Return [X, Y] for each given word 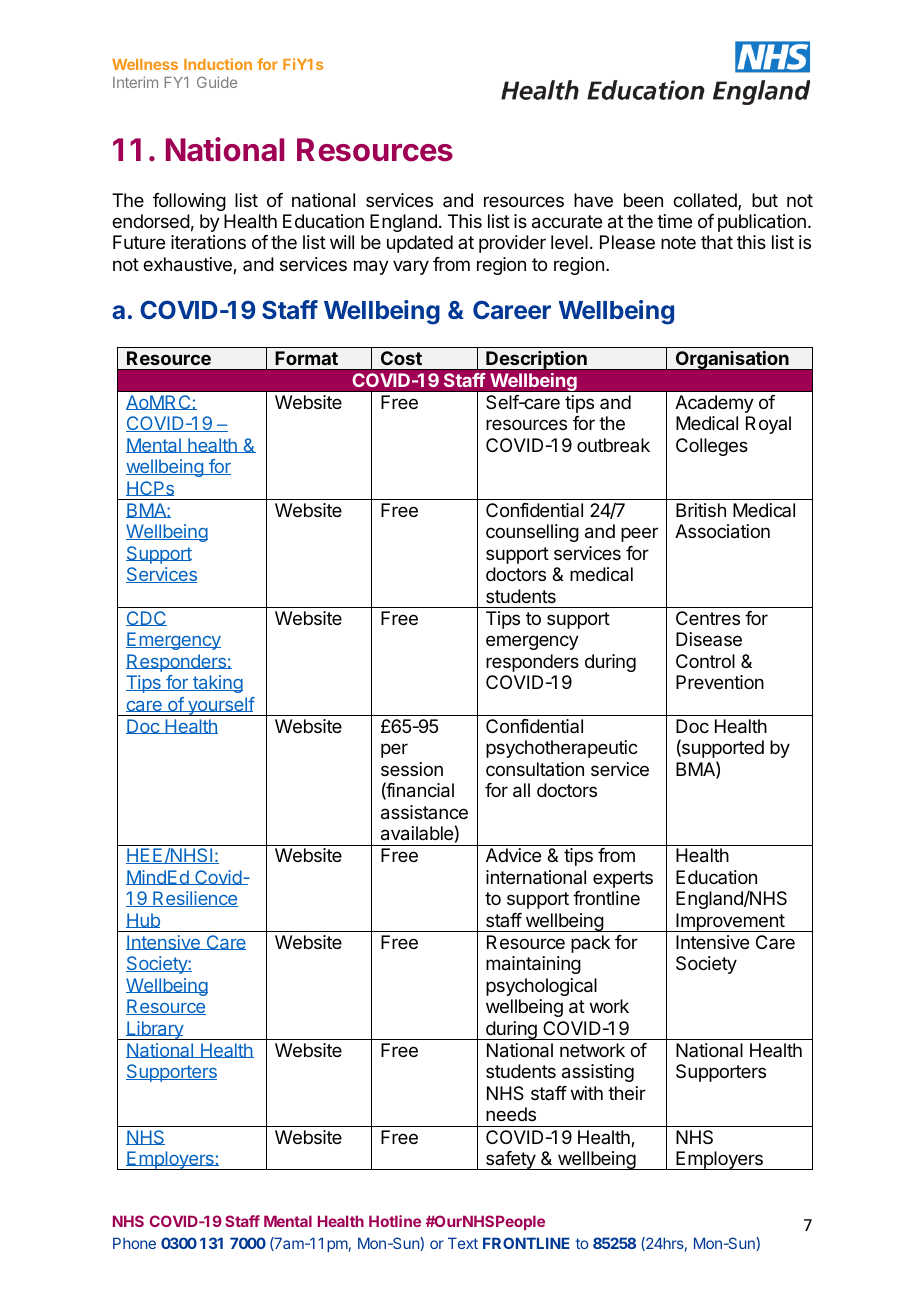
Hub [143, 920]
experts [623, 879]
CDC [146, 618]
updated [420, 244]
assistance [424, 812]
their [627, 1093]
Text [463, 1243]
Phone [134, 1243]
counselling [532, 533]
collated [706, 201]
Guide [217, 82]
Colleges [712, 447]
